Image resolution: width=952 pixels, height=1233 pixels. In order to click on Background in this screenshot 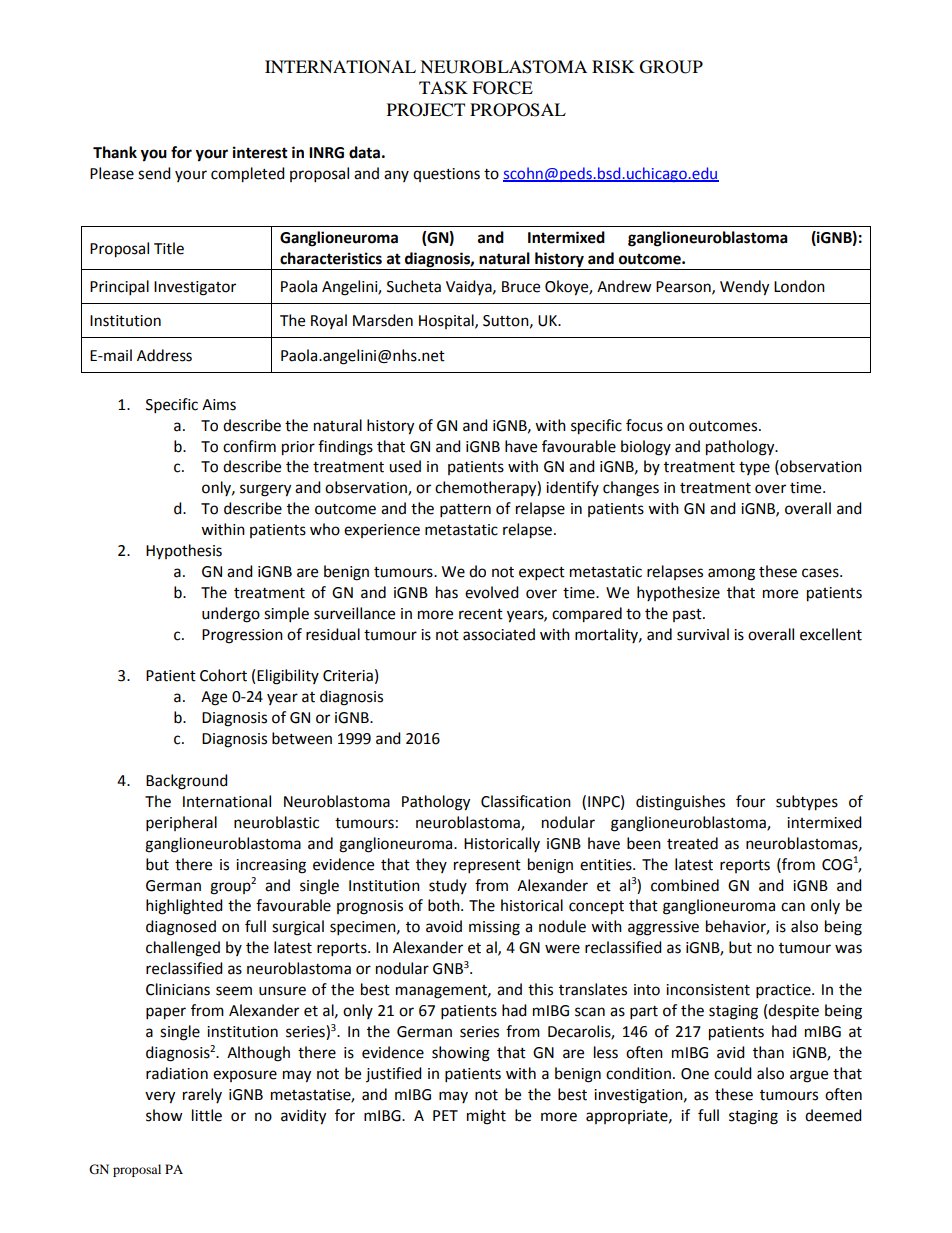, I will do `click(187, 782)`.
